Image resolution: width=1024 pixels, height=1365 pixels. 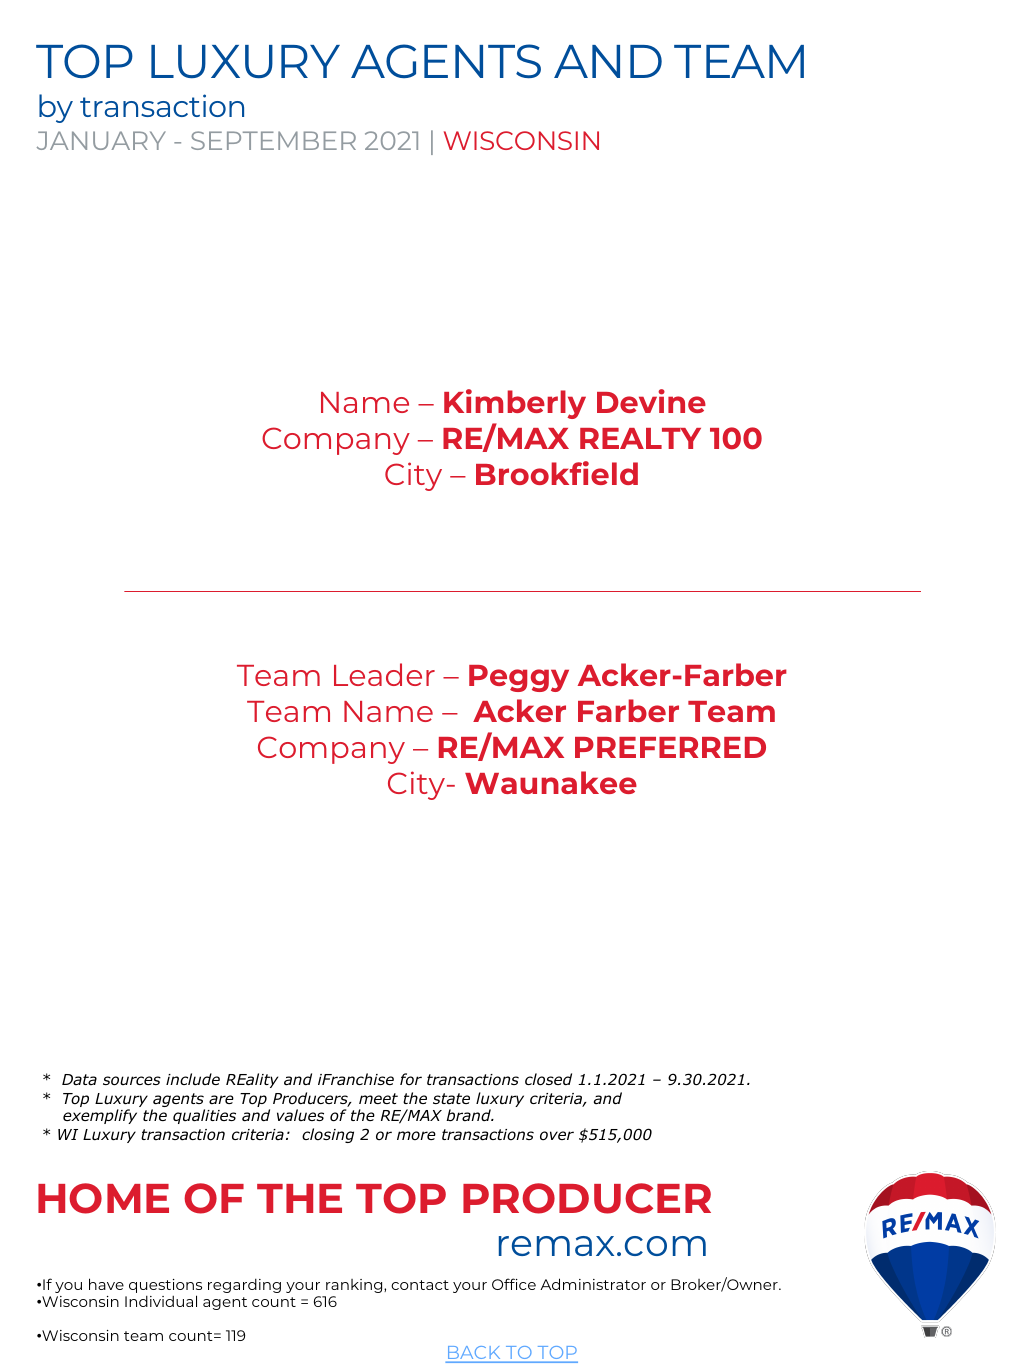 What do you see at coordinates (651, 401) in the screenshot?
I see `Devine` at bounding box center [651, 401].
